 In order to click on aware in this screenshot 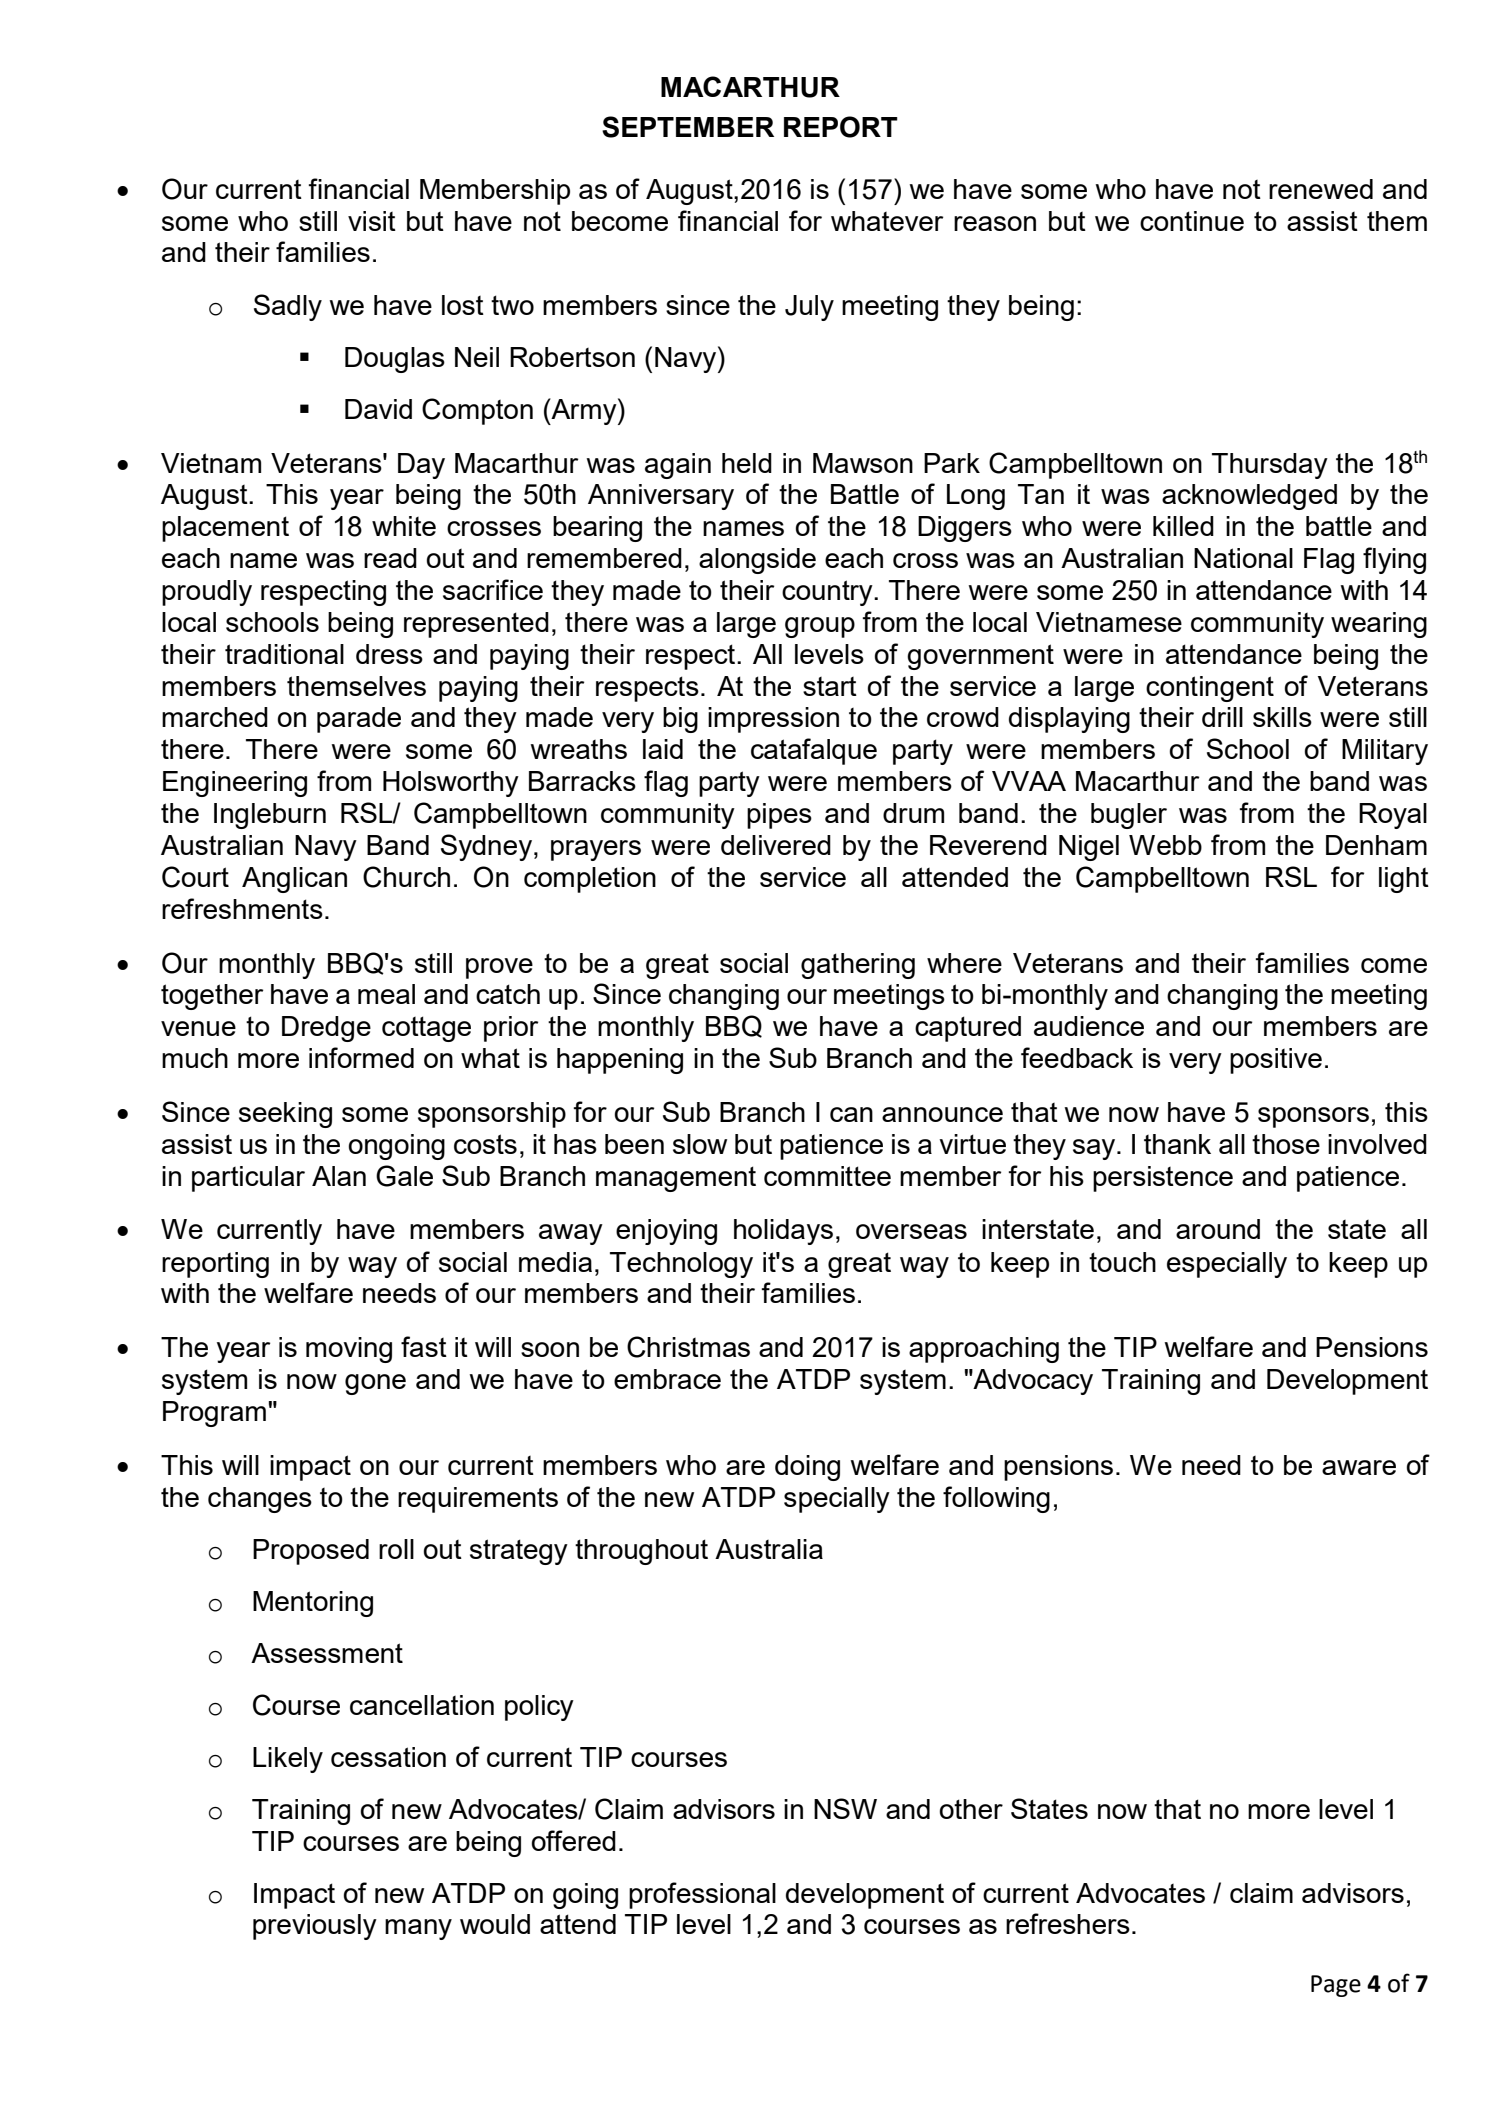, I will do `click(1359, 1467)`.
